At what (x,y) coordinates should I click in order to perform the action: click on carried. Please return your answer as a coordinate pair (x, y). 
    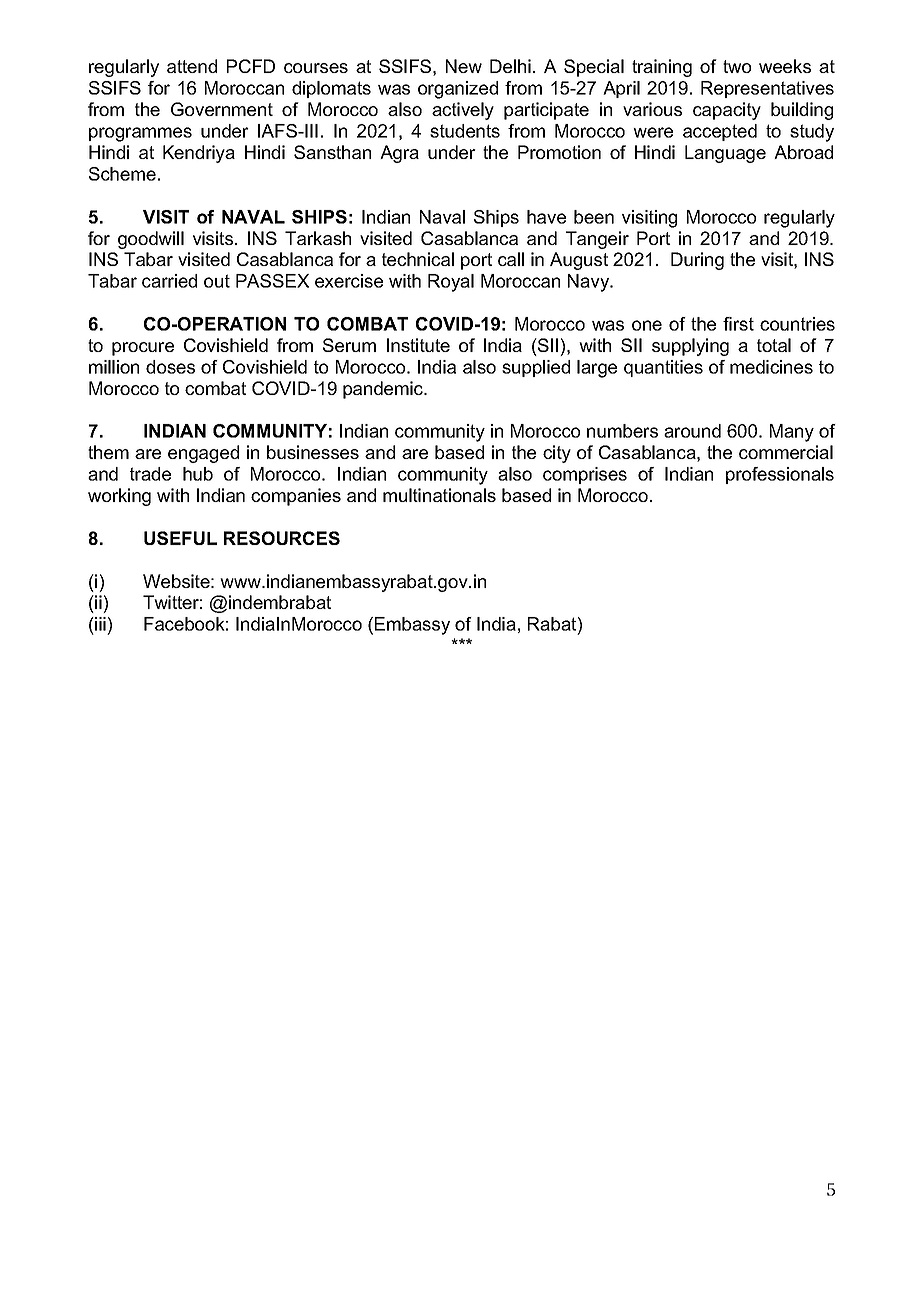
    Looking at the image, I should click on (169, 281).
